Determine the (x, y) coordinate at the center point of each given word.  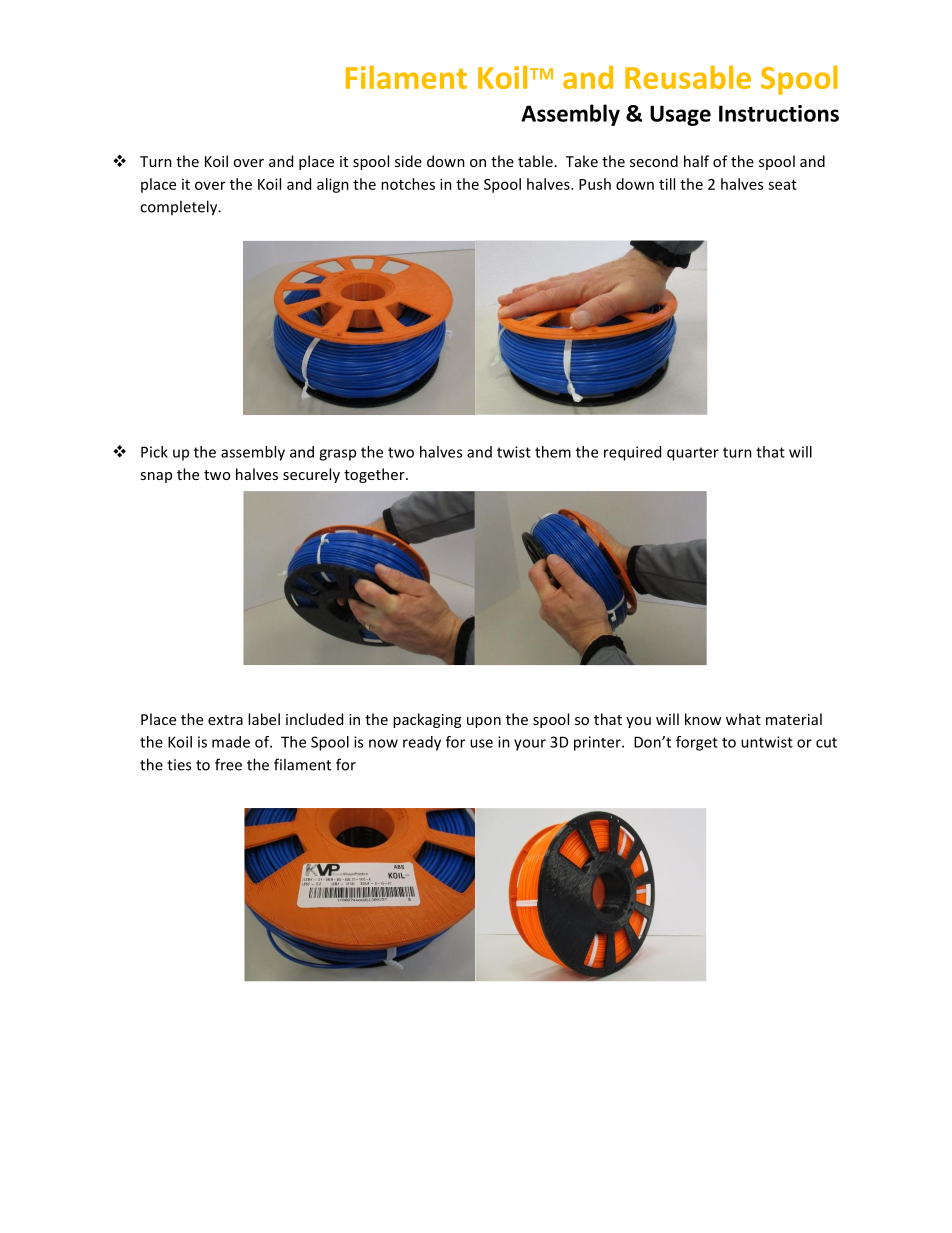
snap (156, 477)
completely (180, 208)
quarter (693, 454)
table (535, 161)
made (231, 742)
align (333, 185)
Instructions (779, 113)
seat (782, 185)
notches (408, 184)
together (375, 475)
